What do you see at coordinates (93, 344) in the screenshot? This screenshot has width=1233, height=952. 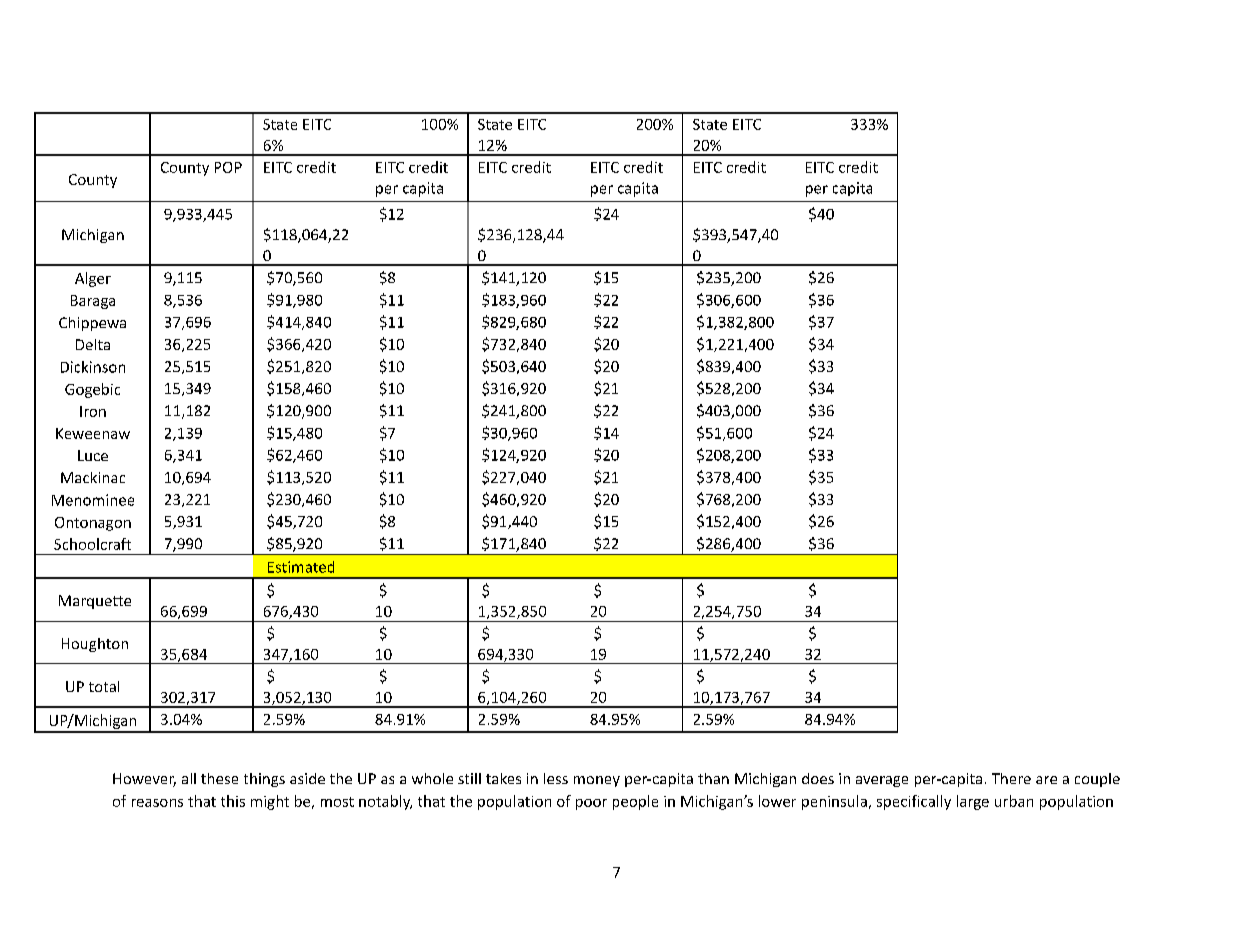 I see `Delta` at bounding box center [93, 344].
